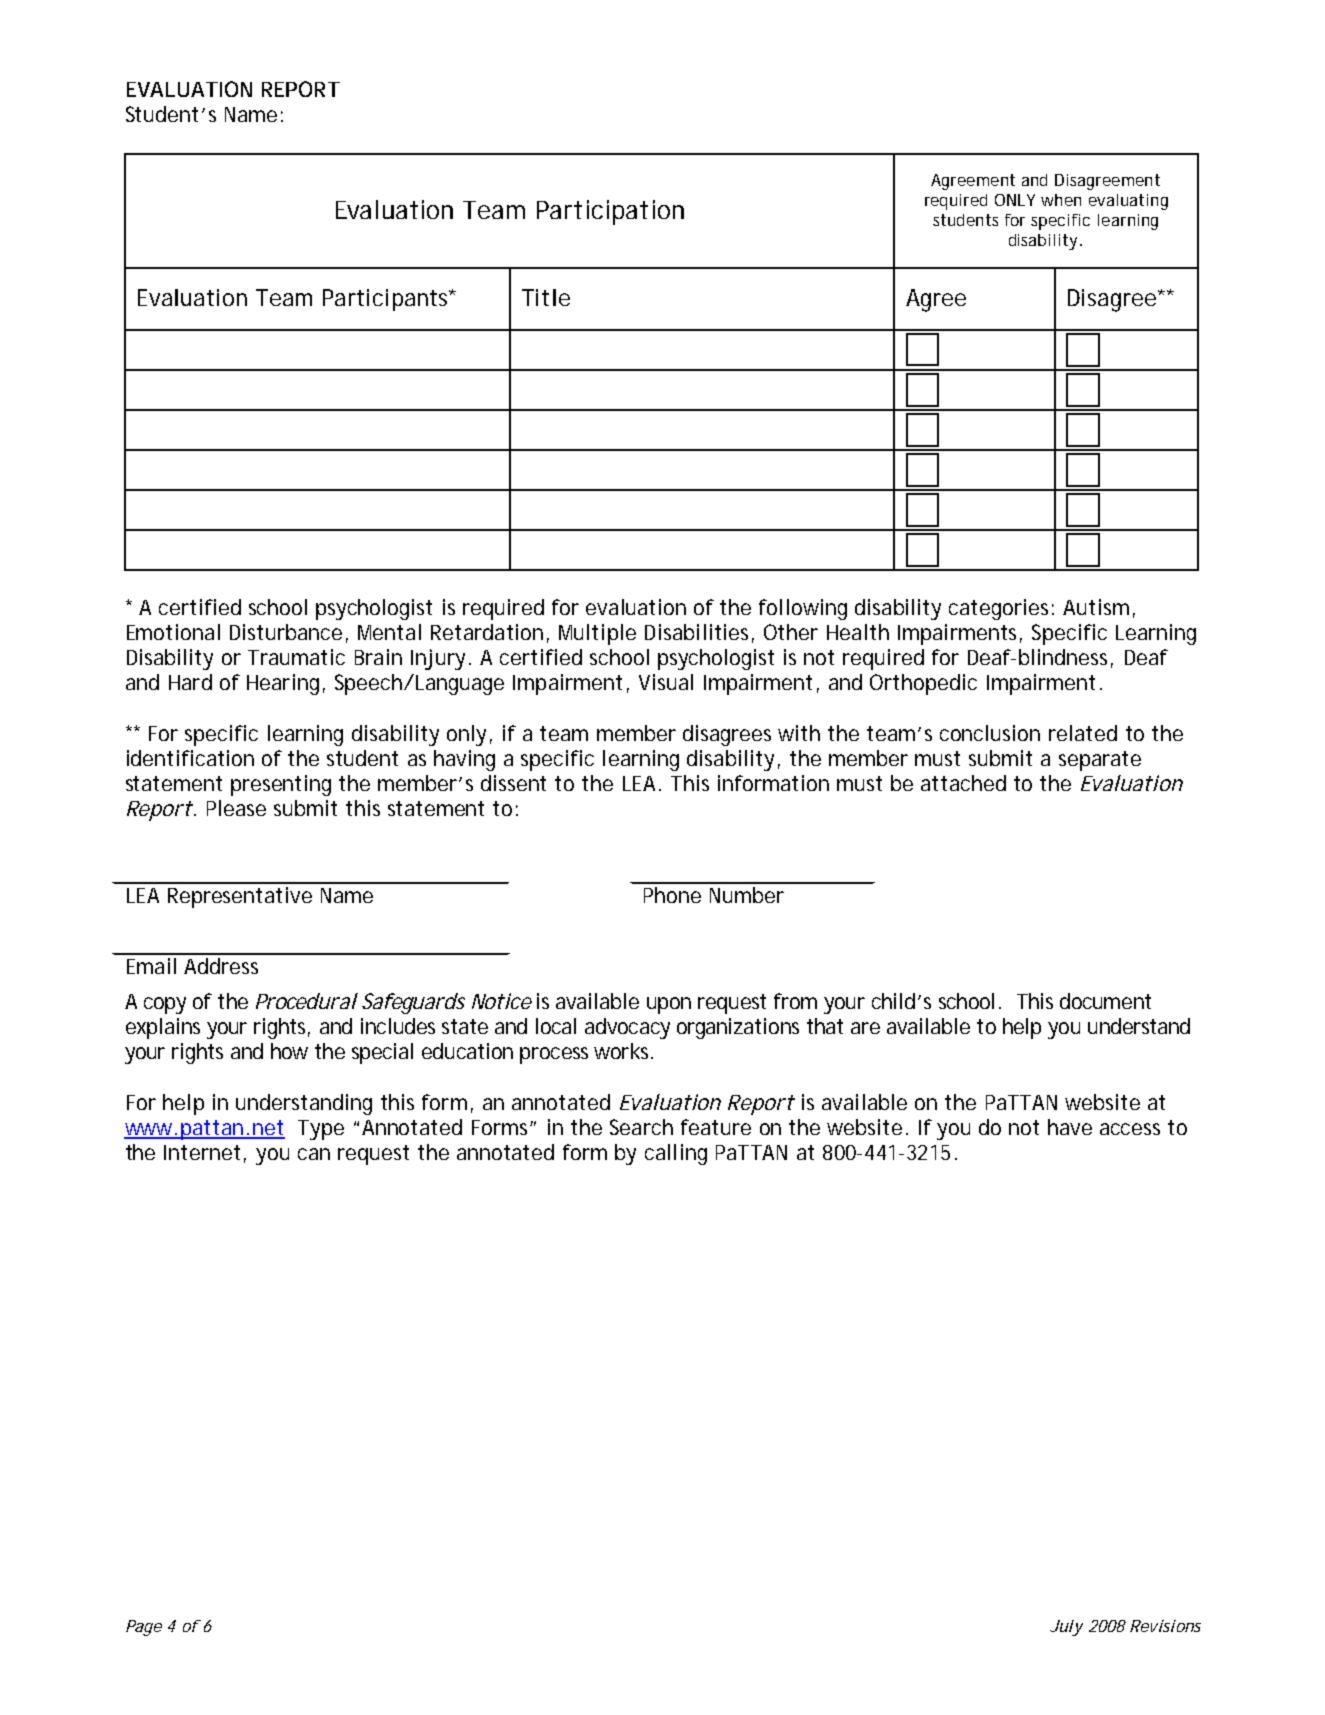 Image resolution: width=1325 pixels, height=1715 pixels. I want to click on Participants, so click(387, 300).
